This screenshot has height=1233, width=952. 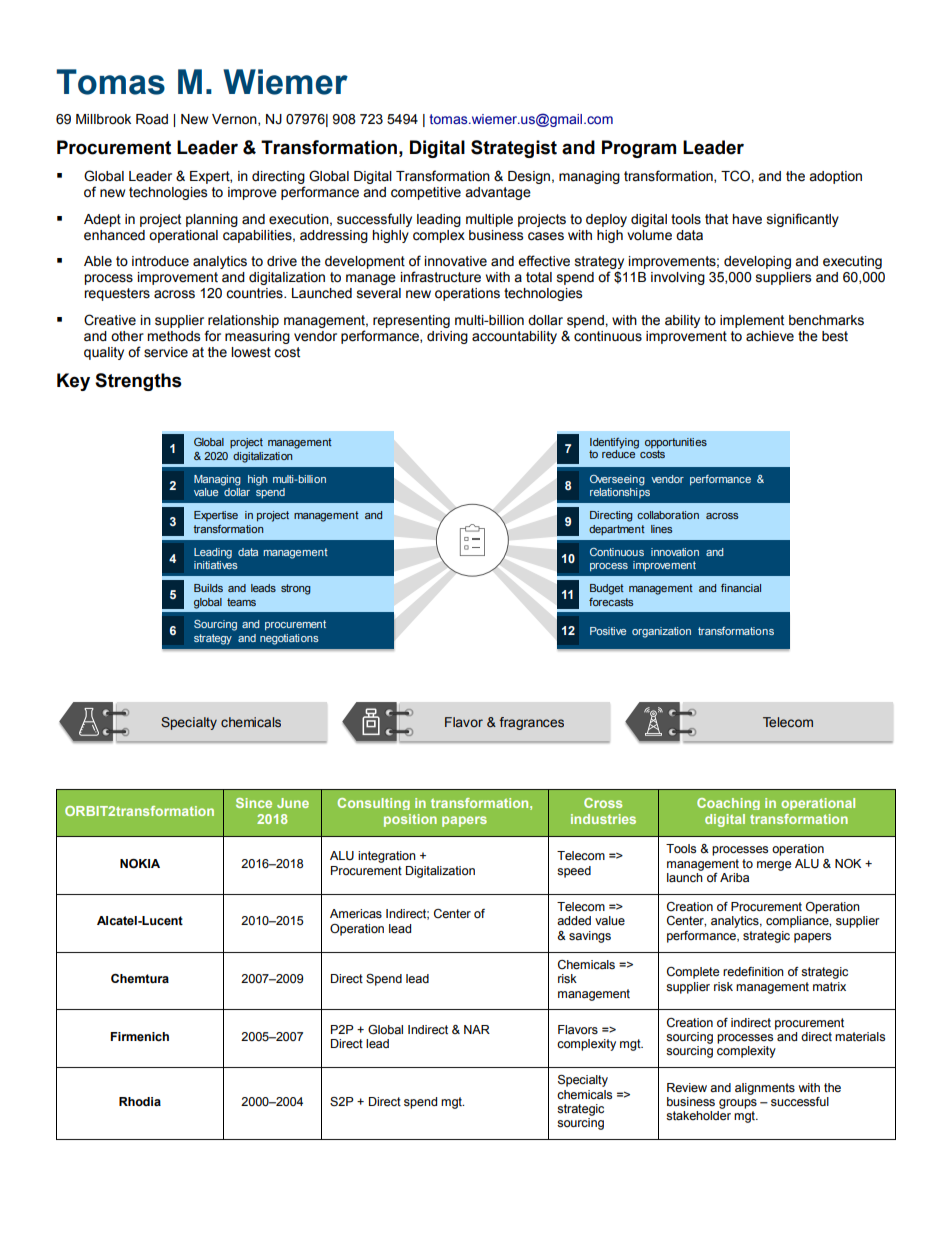 I want to click on alignments, so click(x=765, y=1089).
